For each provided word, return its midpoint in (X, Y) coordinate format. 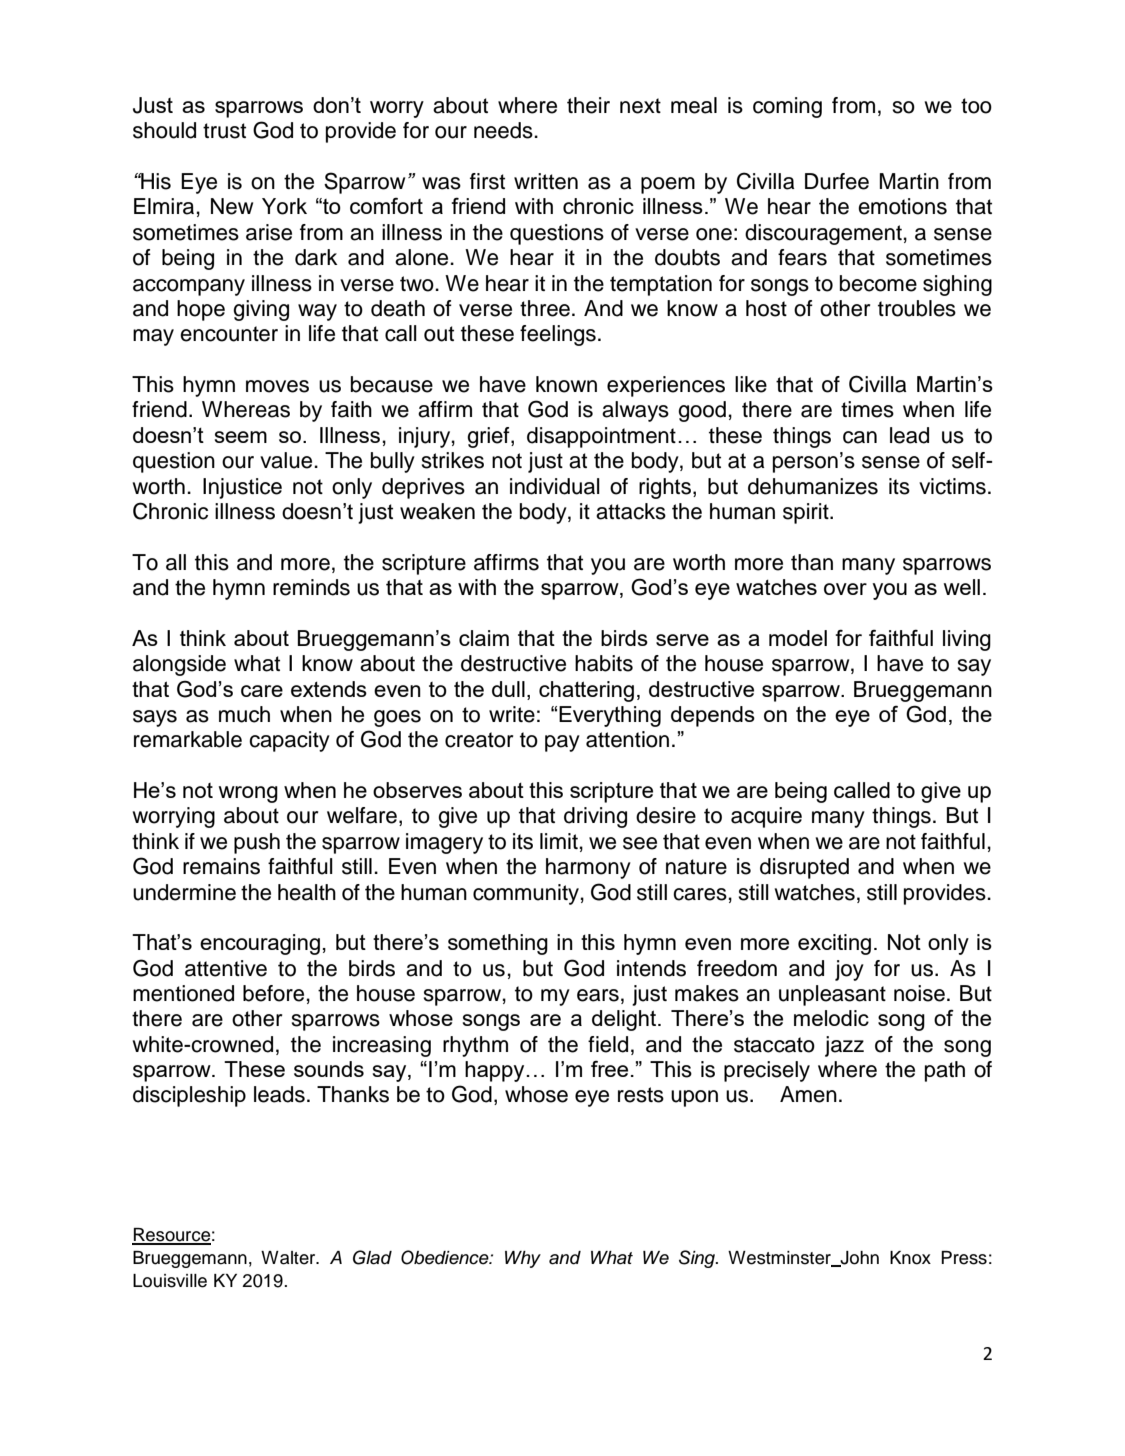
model (798, 638)
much (244, 714)
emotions (902, 206)
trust (224, 131)
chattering (586, 691)
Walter (289, 1258)
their (588, 105)
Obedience (446, 1257)
